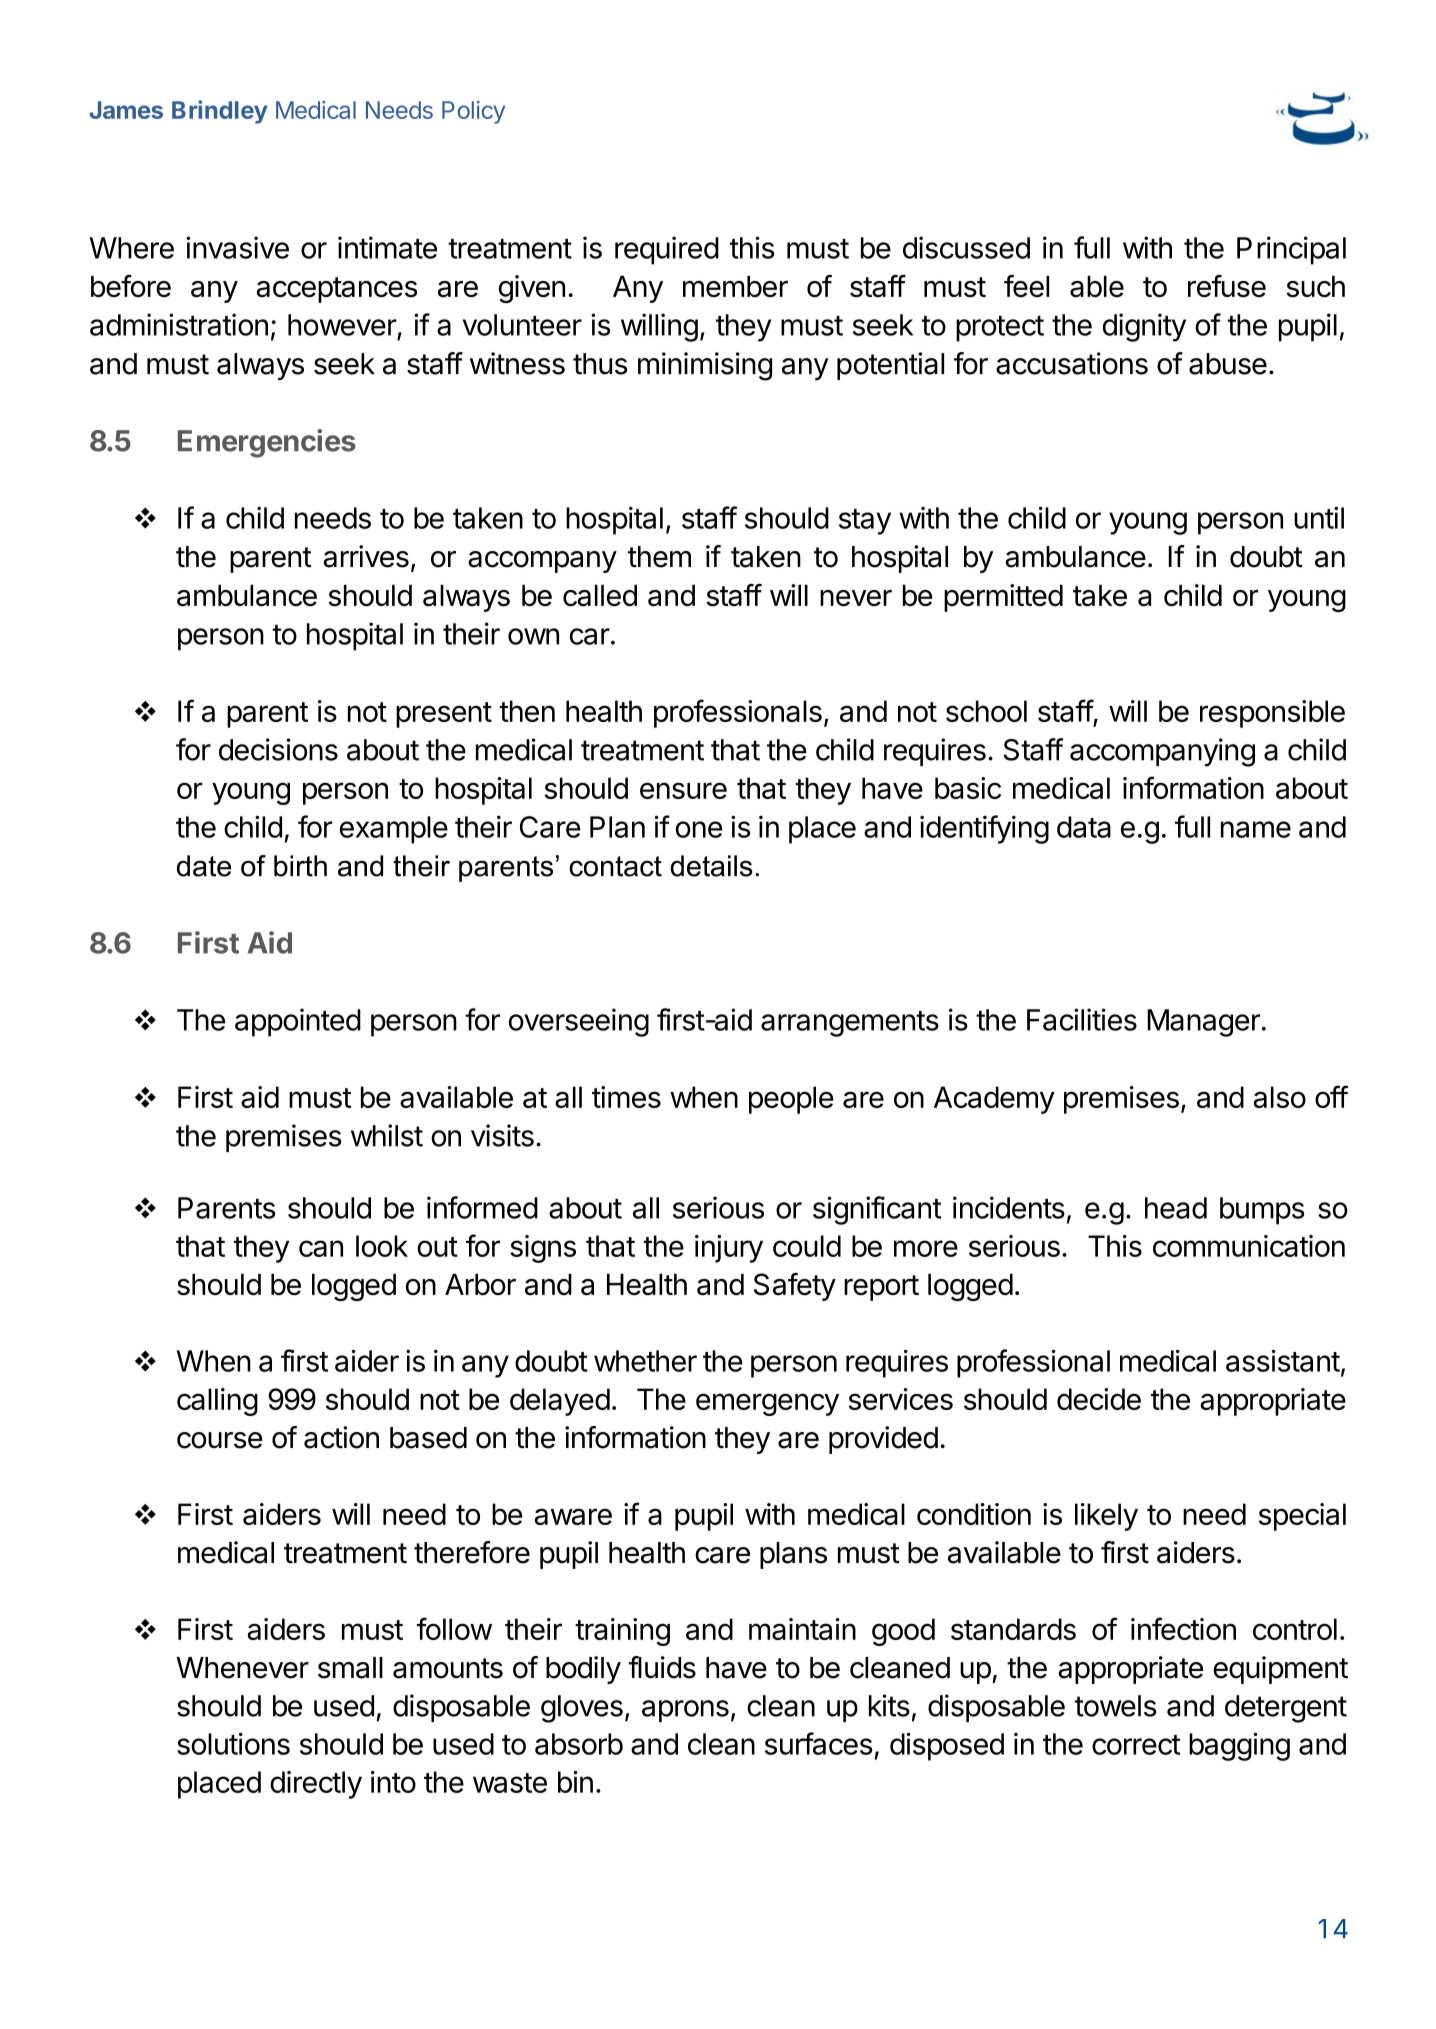 The height and width of the screenshot is (2029, 1436). What do you see at coordinates (645, 1361) in the screenshot?
I see `whether` at bounding box center [645, 1361].
